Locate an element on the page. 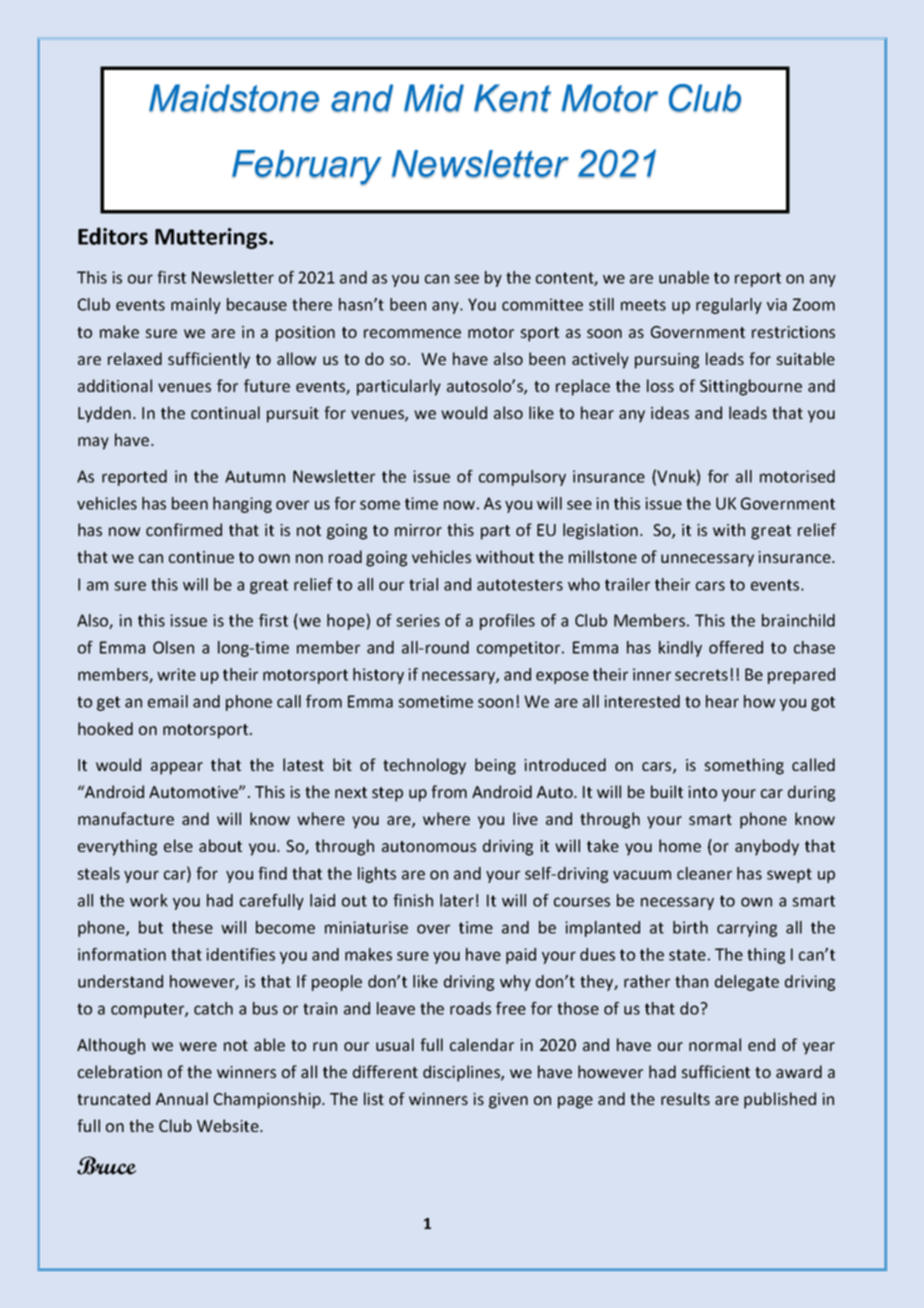 The width and height of the page is (924, 1308). later is located at coordinates (457, 900).
